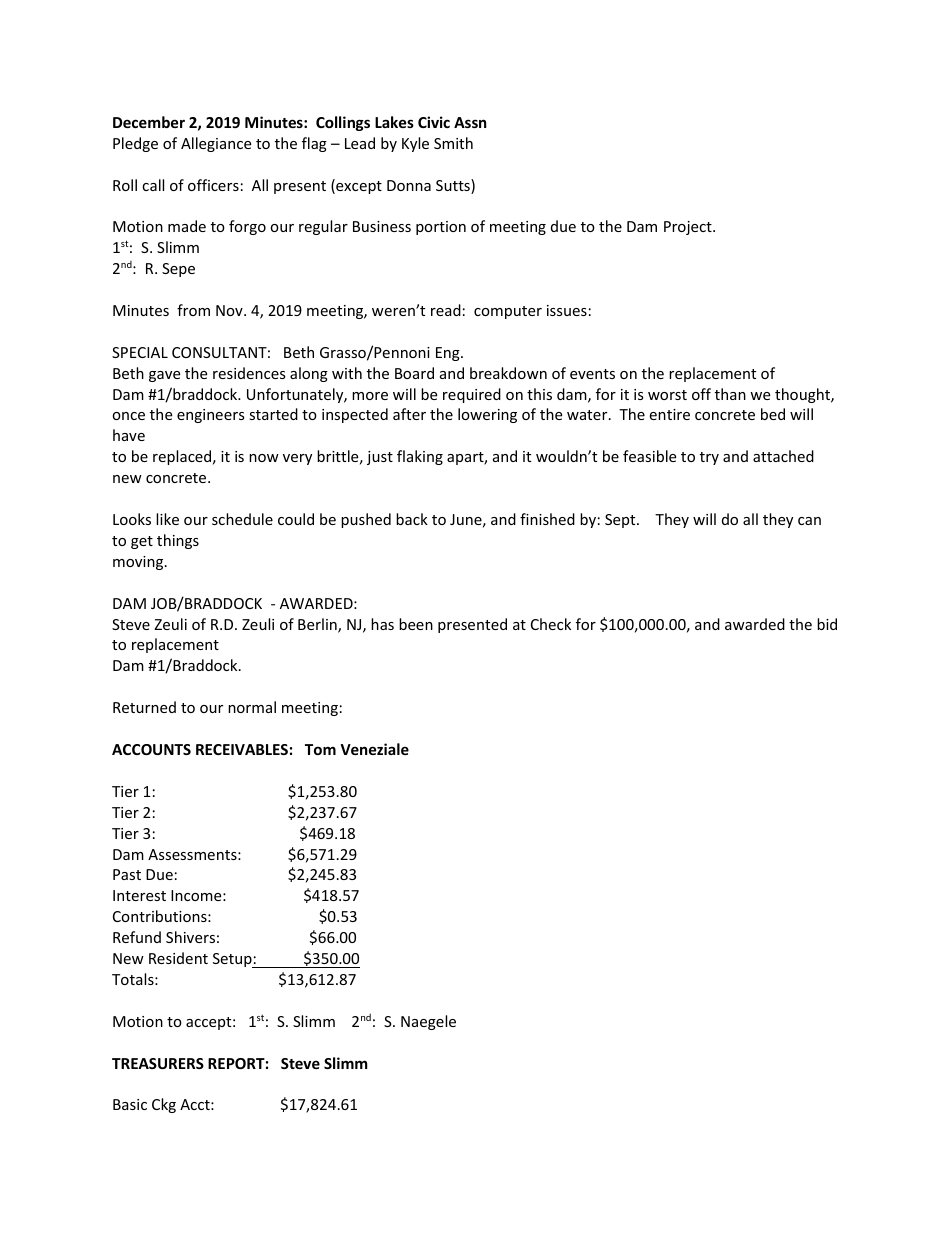 The width and height of the screenshot is (952, 1233). Describe the element at coordinates (420, 457) in the screenshot. I see `flaking` at that location.
